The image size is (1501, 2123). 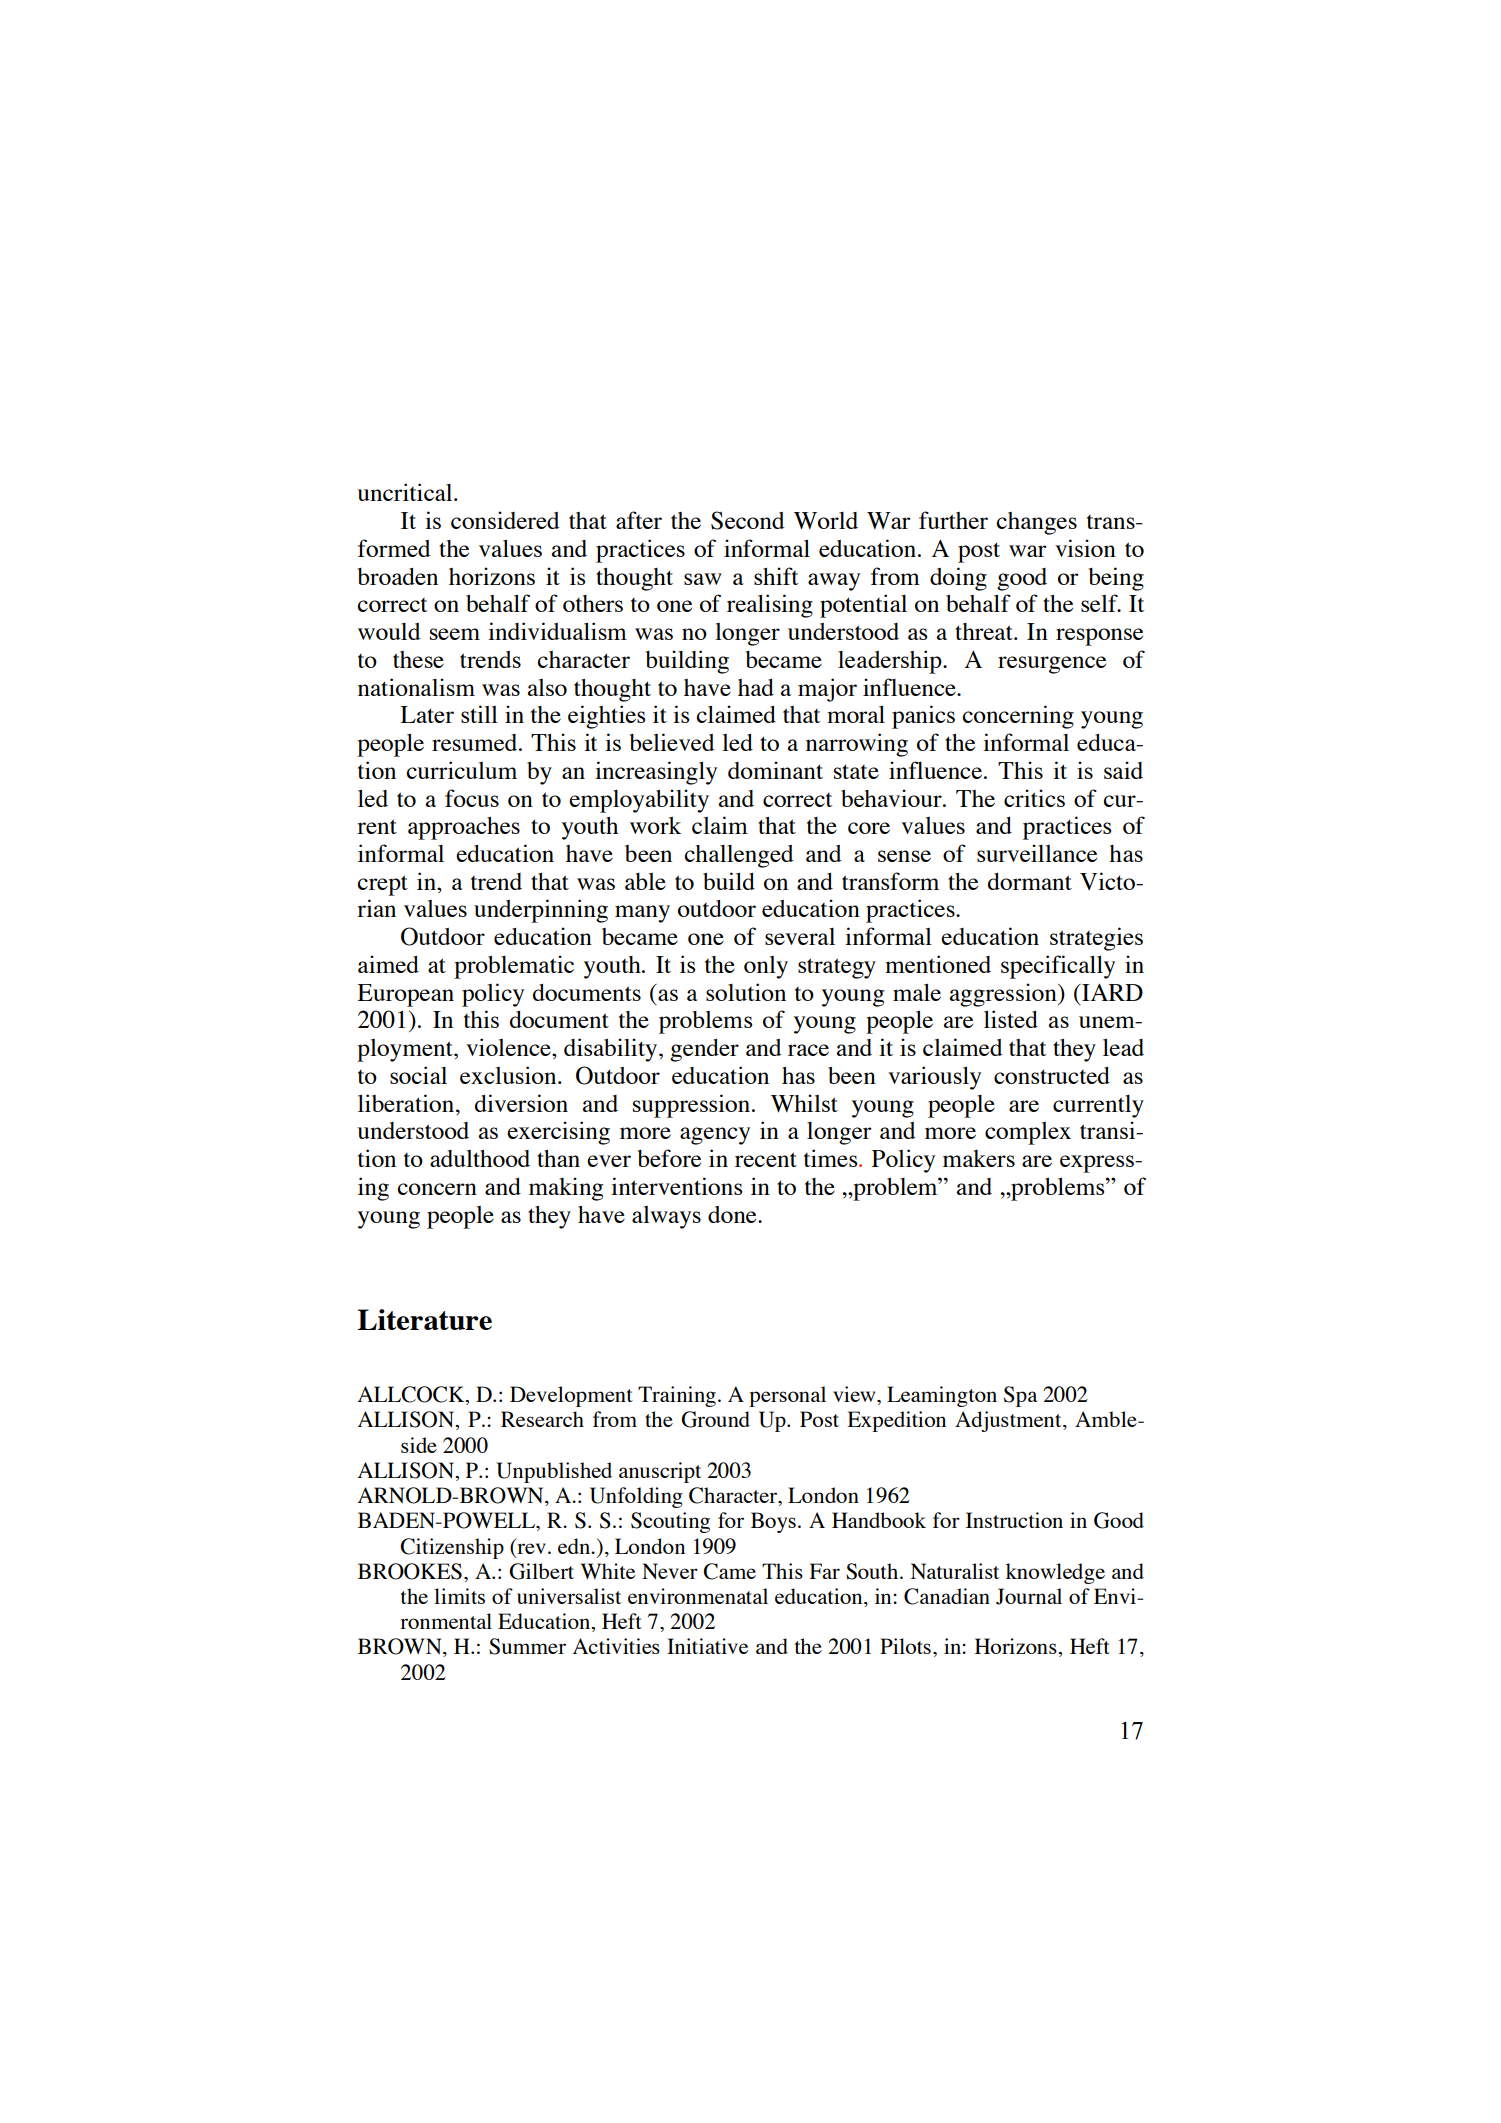 I want to click on Initiative, so click(x=707, y=1646).
